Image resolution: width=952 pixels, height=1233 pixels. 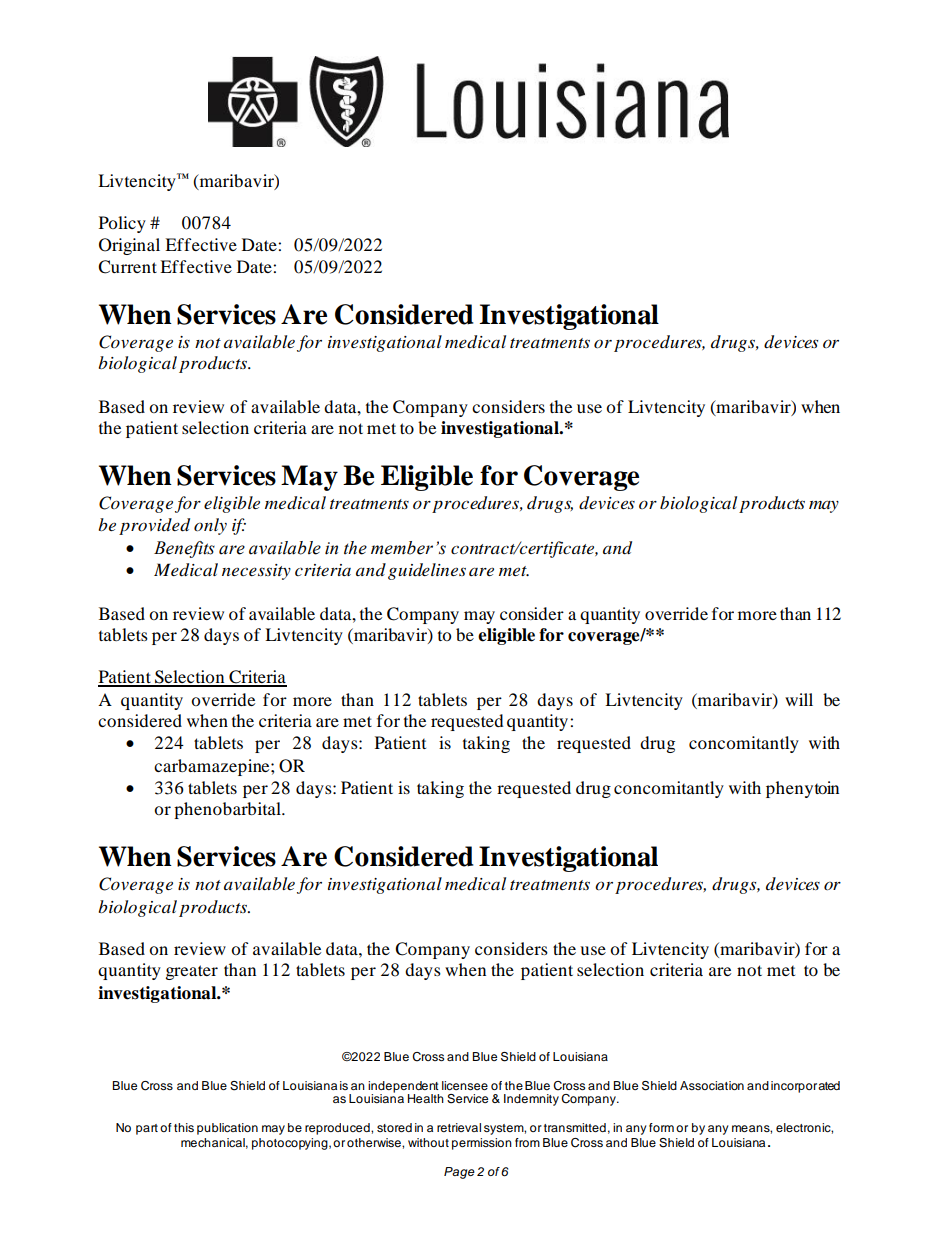 What do you see at coordinates (213, 767) in the screenshot?
I see `carbamazepine` at bounding box center [213, 767].
